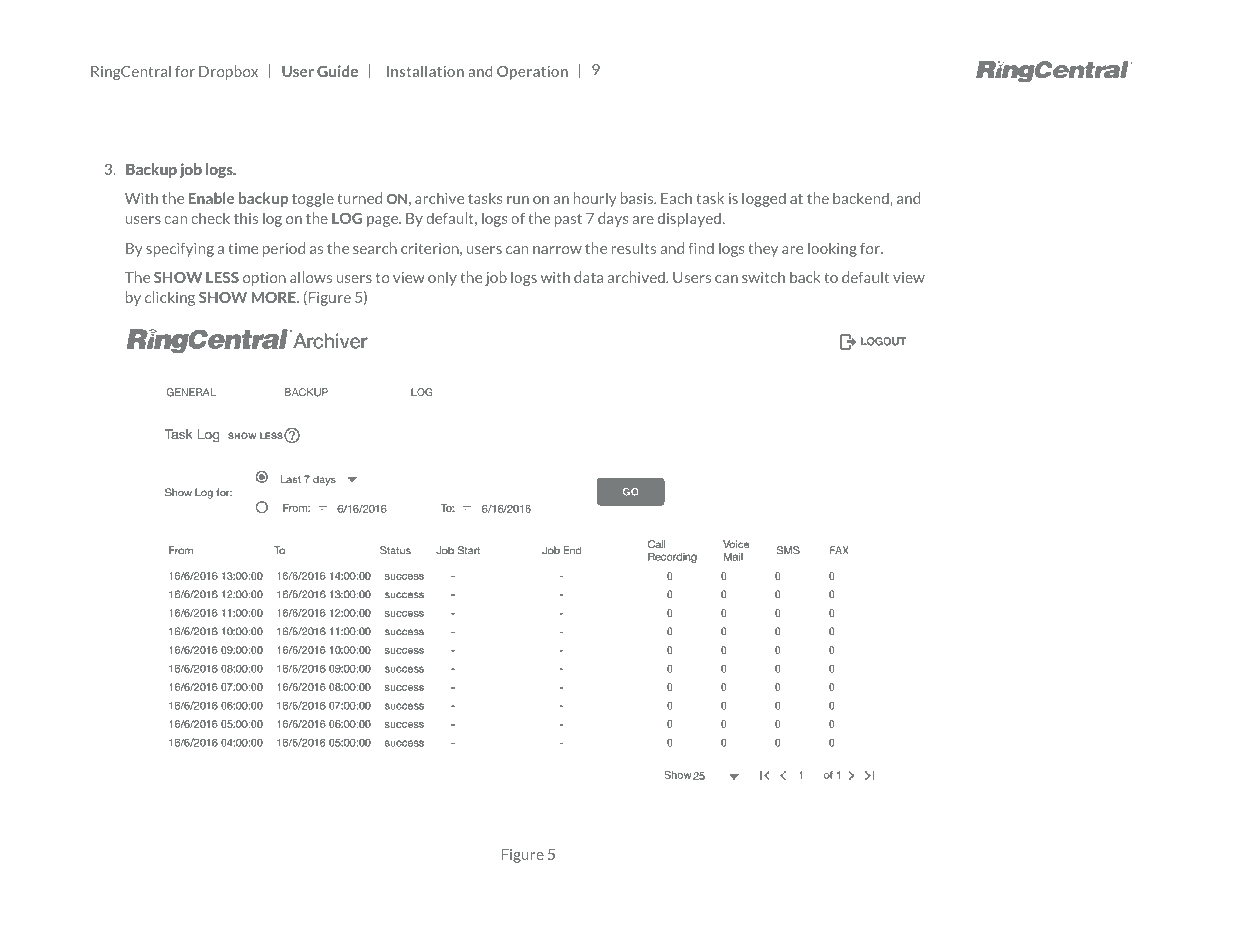  Describe the element at coordinates (676, 198) in the screenshot. I see `Each` at that location.
